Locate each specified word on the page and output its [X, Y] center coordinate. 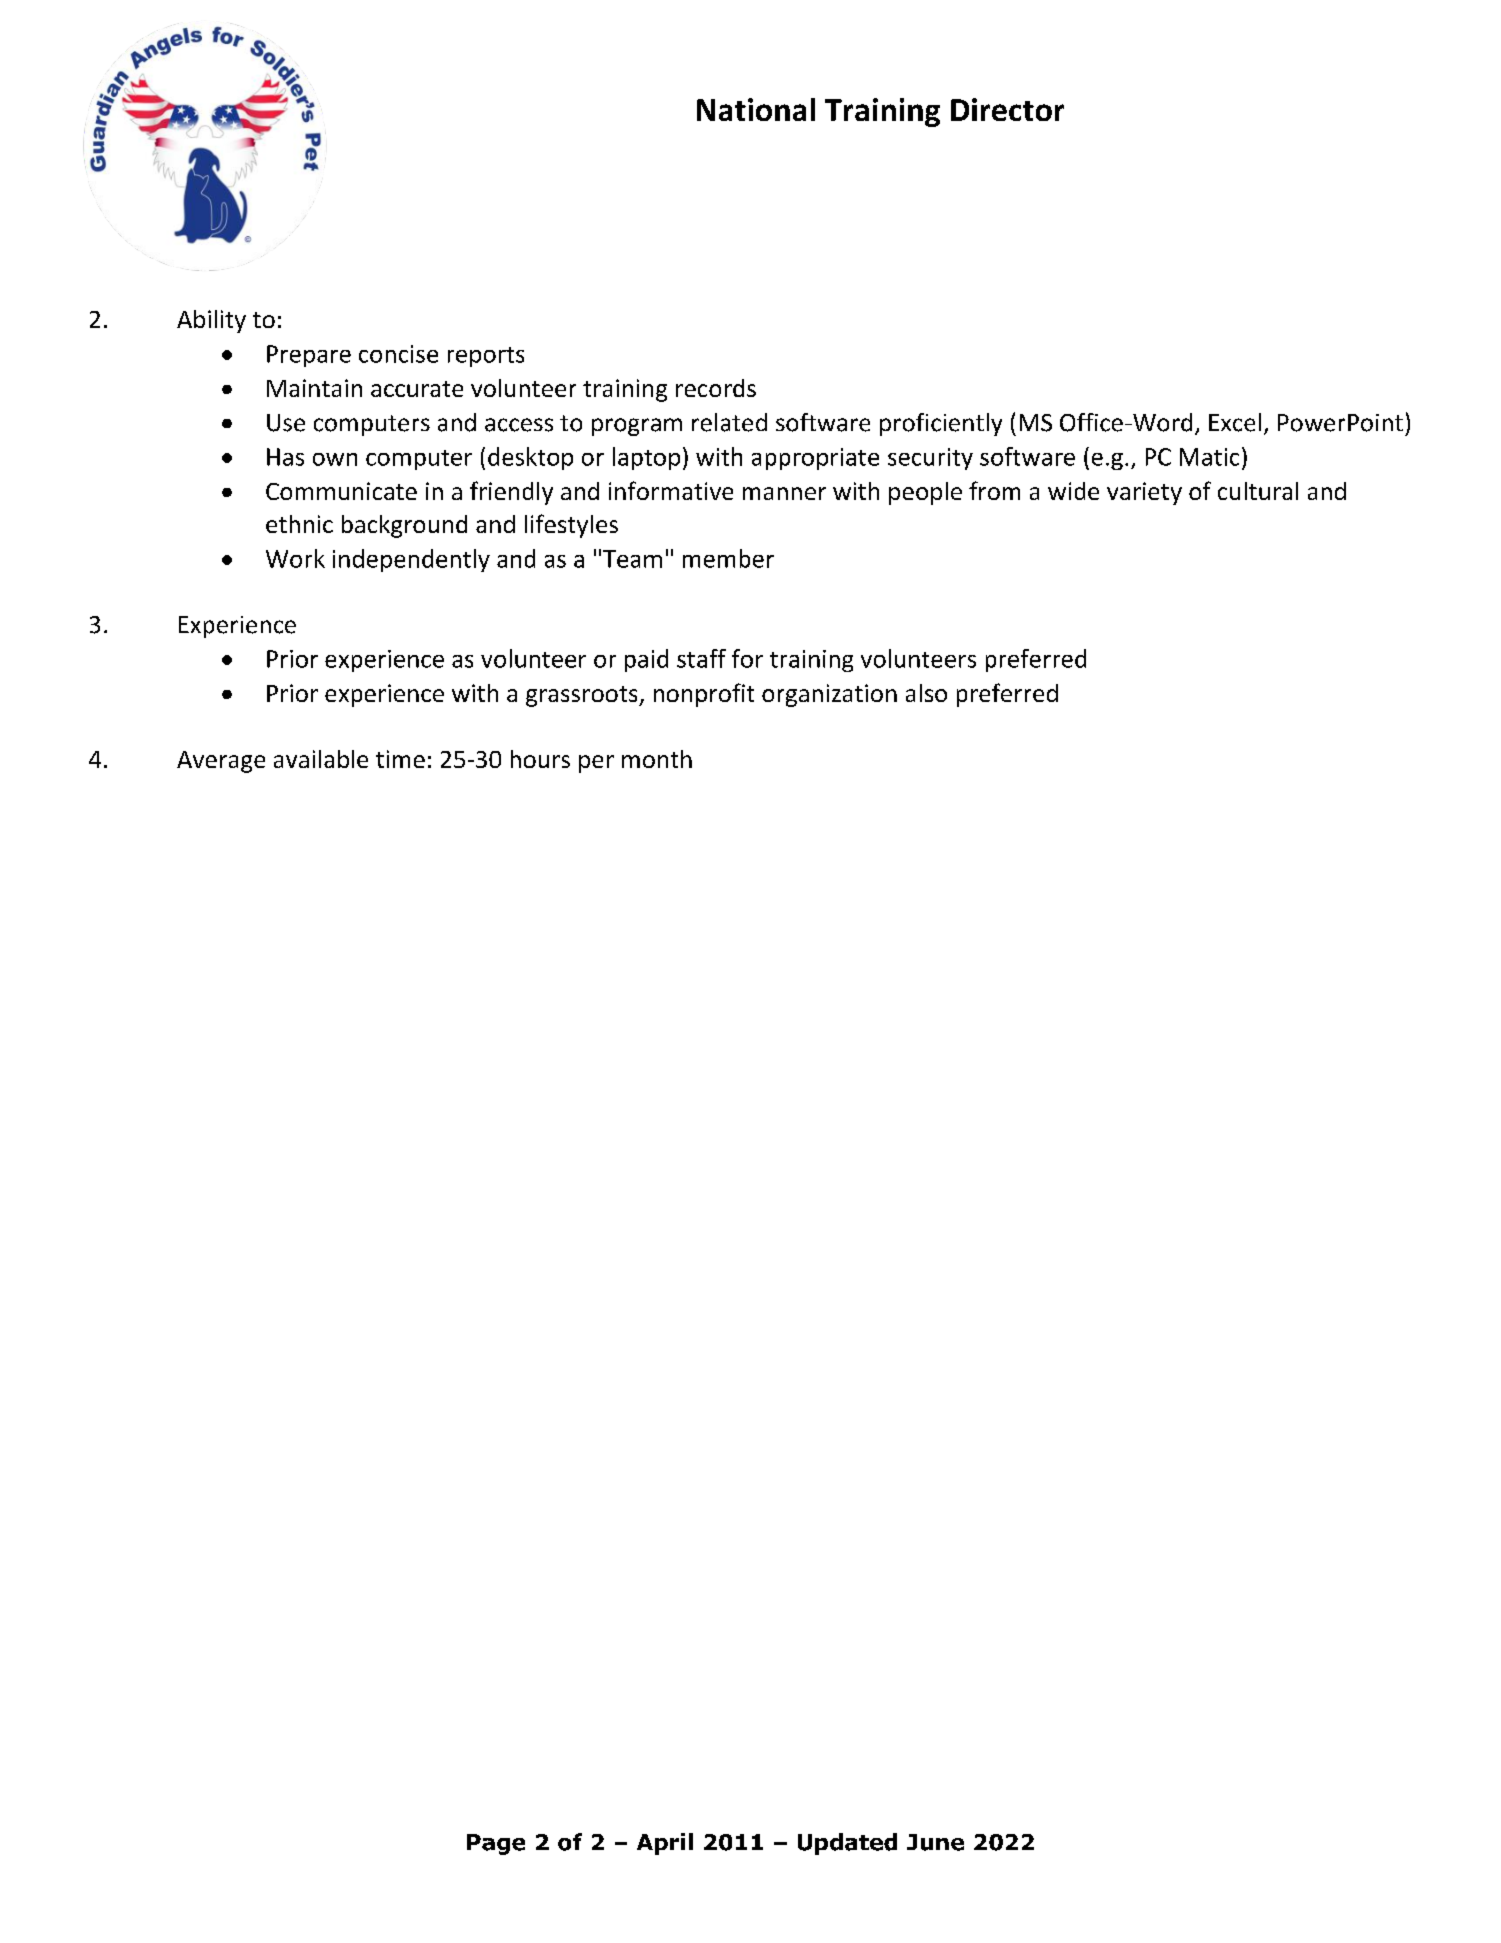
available [321, 759]
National [756, 109]
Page [496, 1844]
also [926, 693]
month [657, 759]
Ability [211, 321]
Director [1007, 109]
